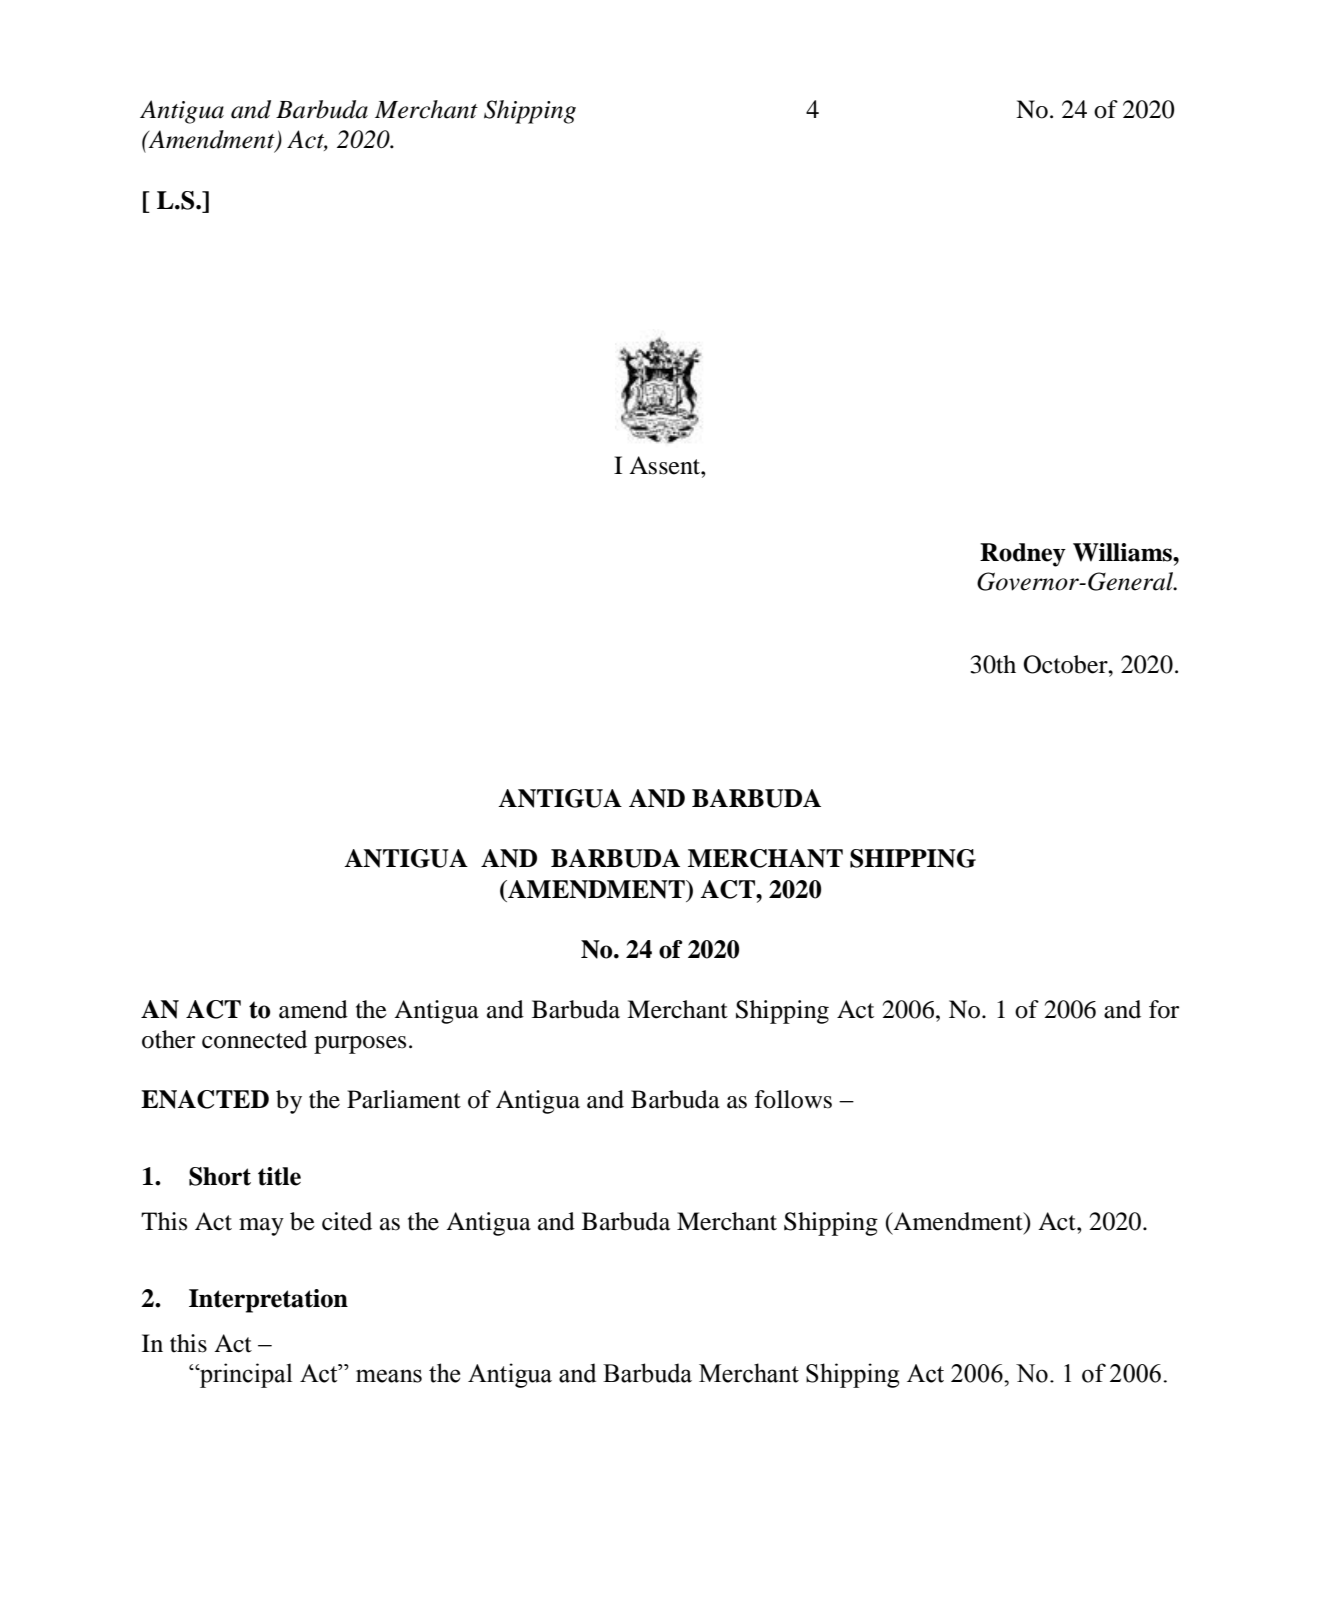 This screenshot has width=1321, height=1605. What do you see at coordinates (245, 1375) in the screenshot?
I see `principal` at bounding box center [245, 1375].
